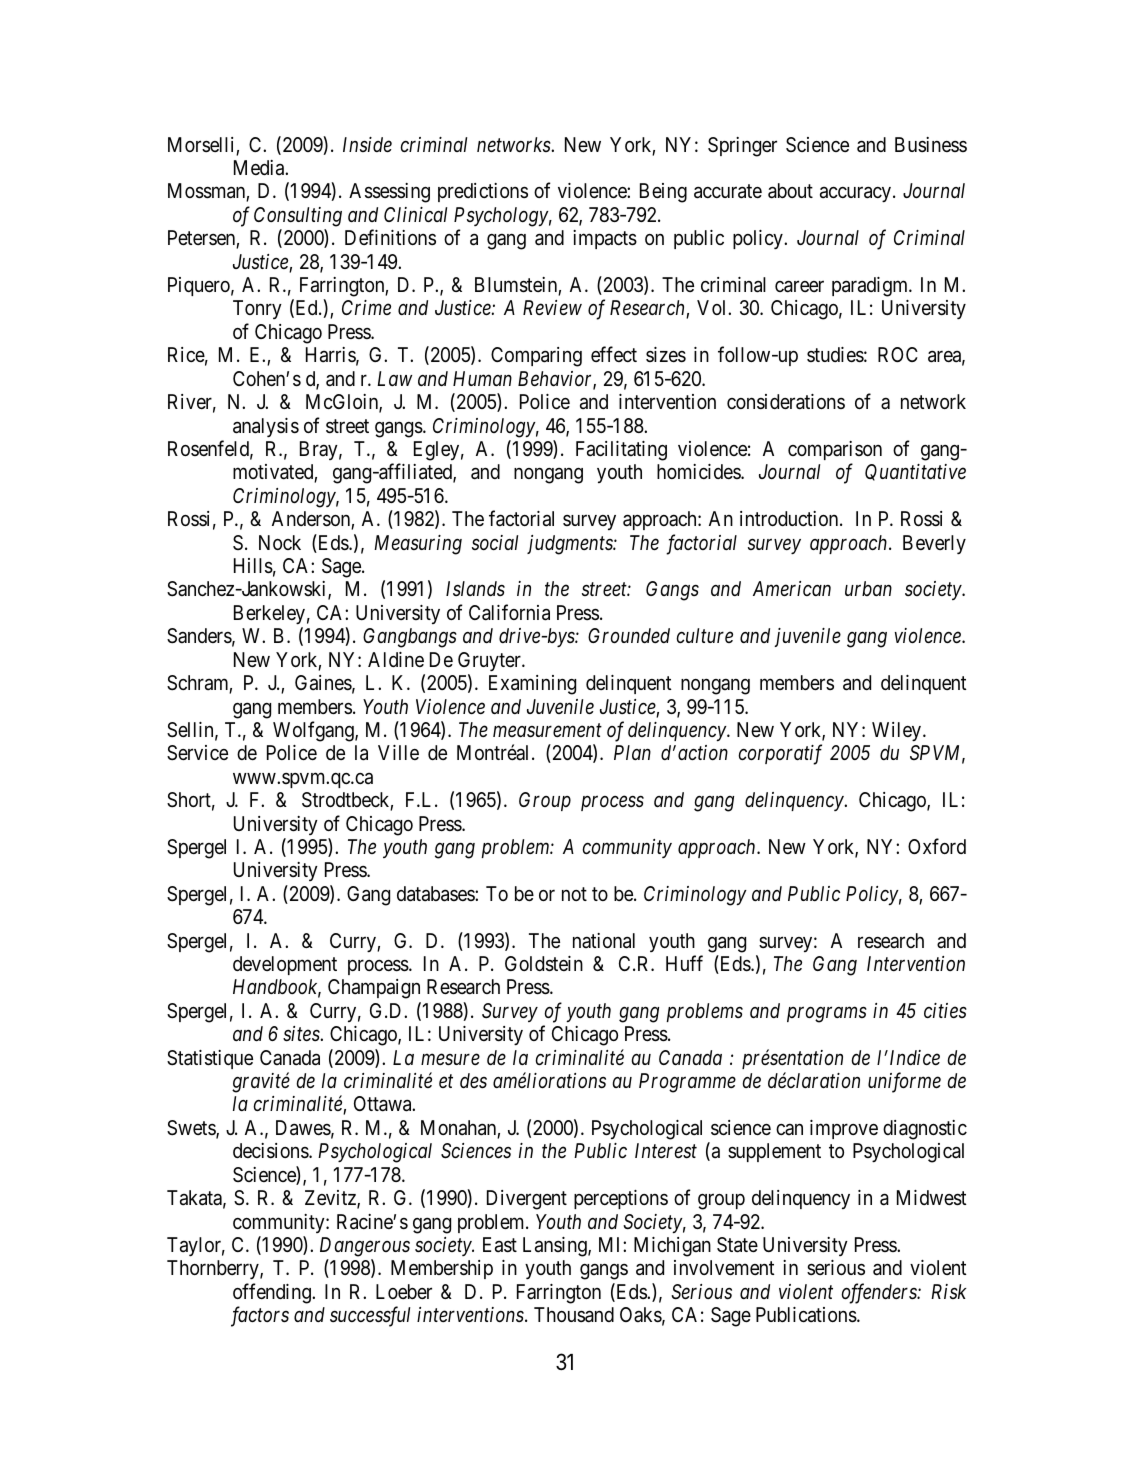 The width and height of the image is (1133, 1466). Describe the element at coordinates (605, 239) in the image. I see `impacts` at that location.
